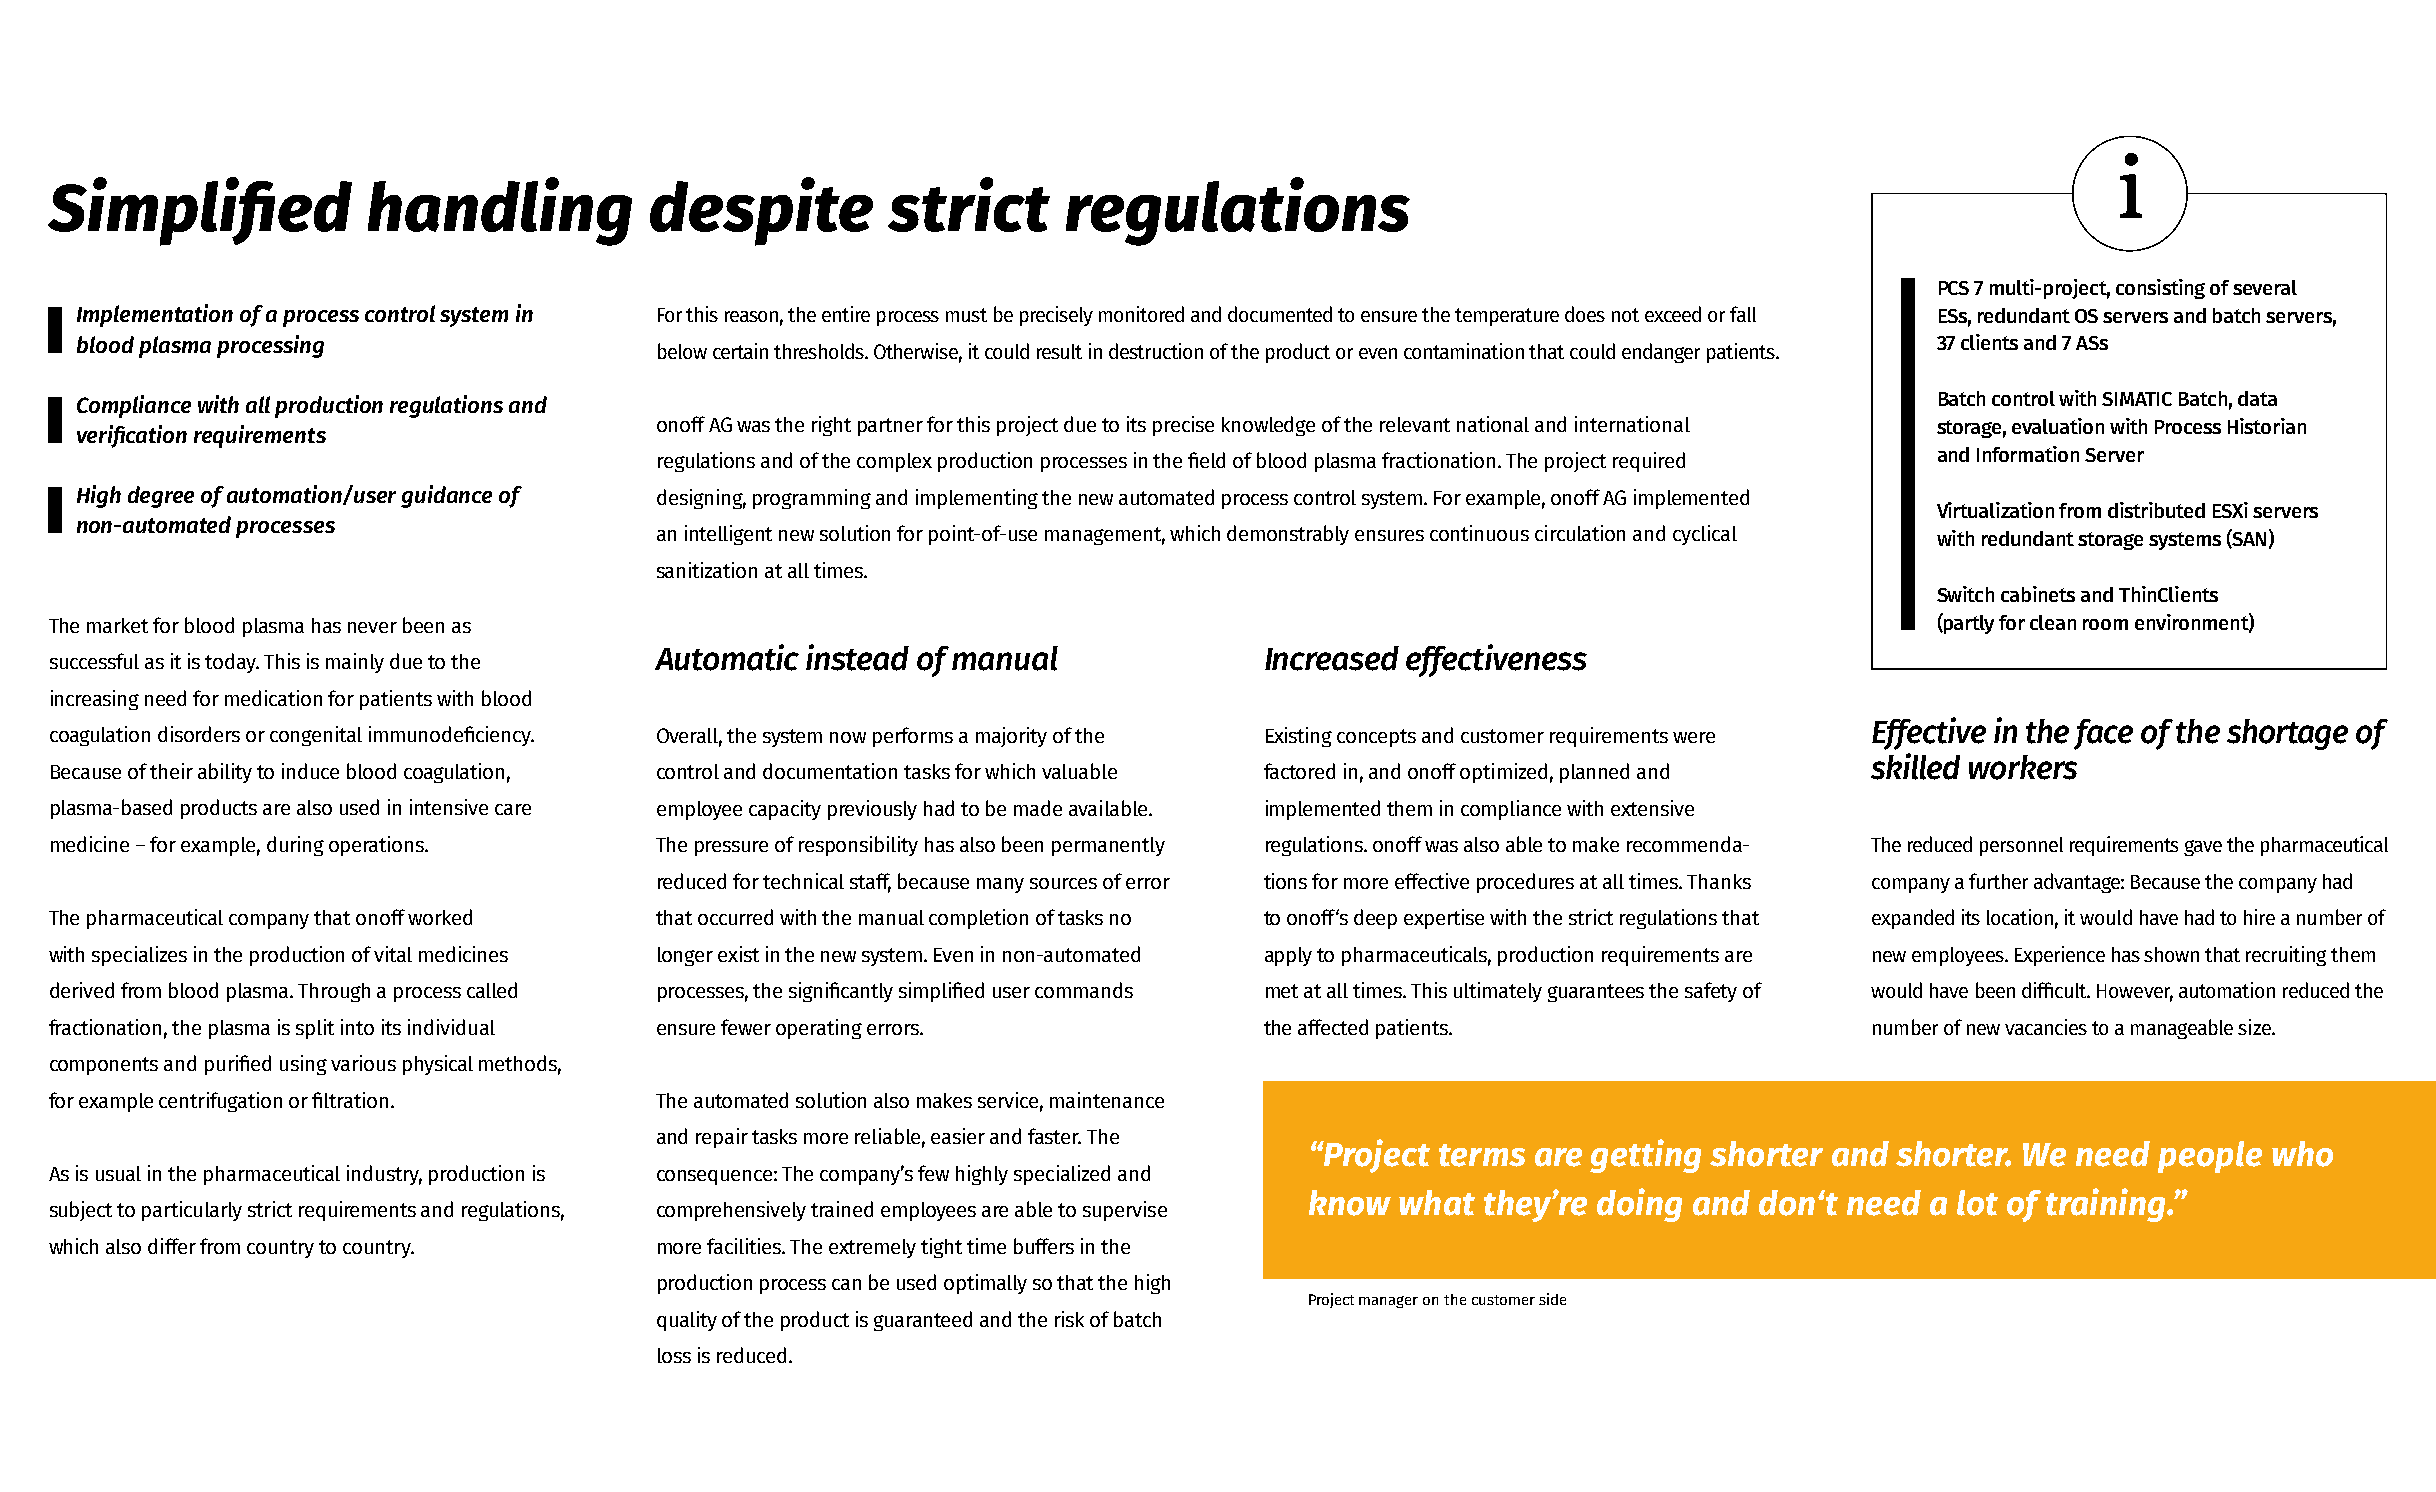 The height and width of the page is (1492, 2436). I want to click on further, so click(1998, 881).
